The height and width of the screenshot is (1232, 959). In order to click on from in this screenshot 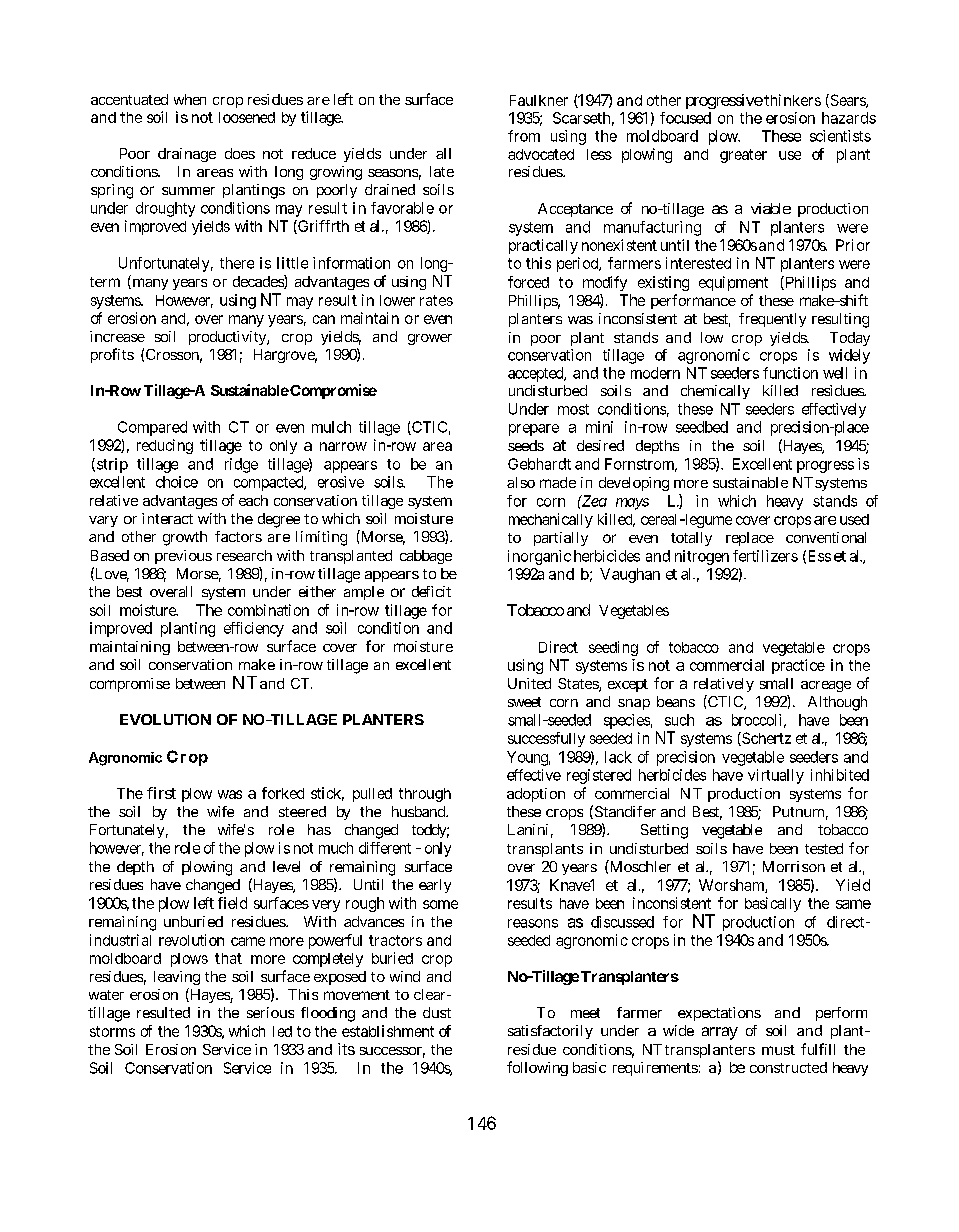, I will do `click(524, 136)`.
